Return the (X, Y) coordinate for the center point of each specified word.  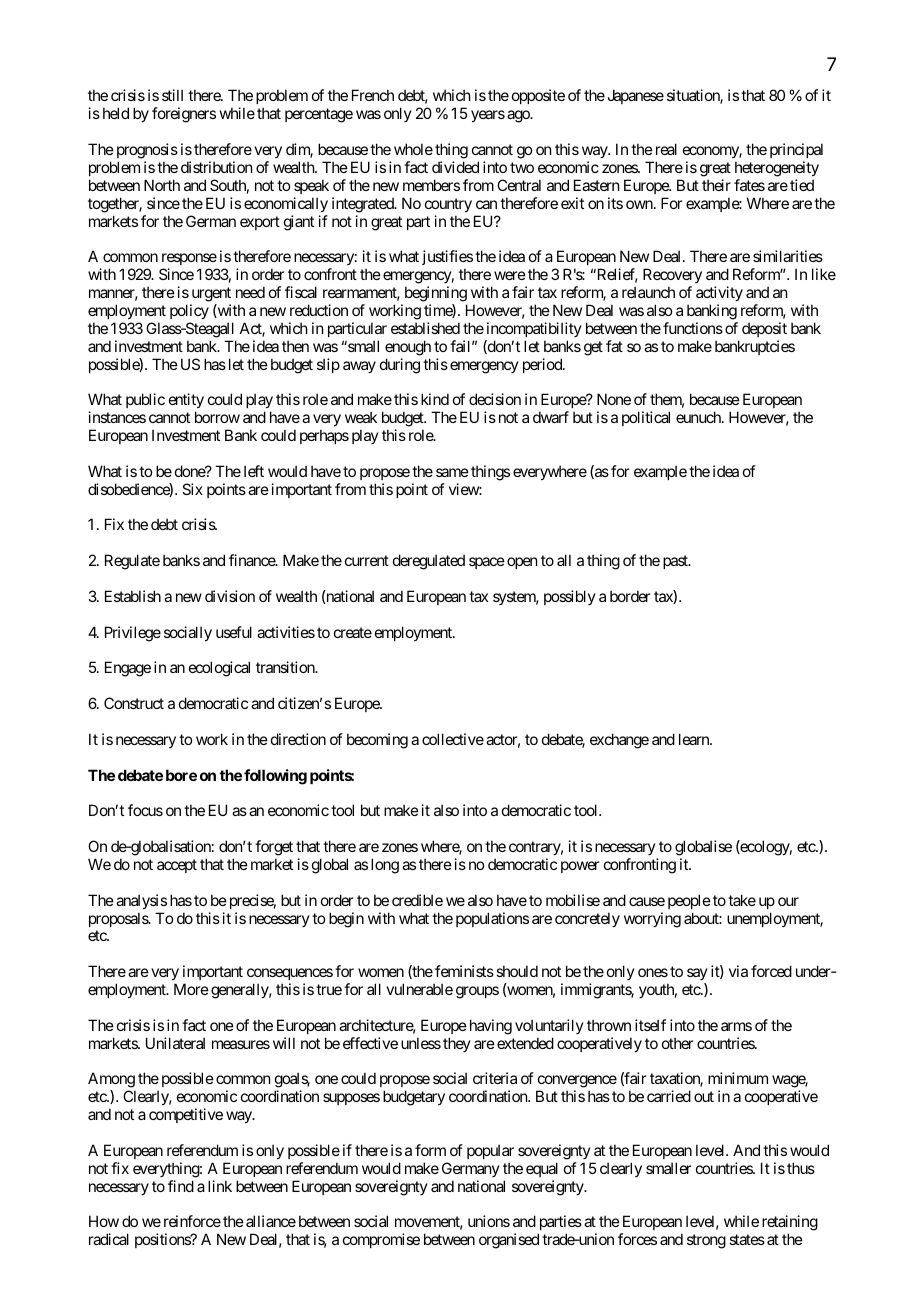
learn (695, 739)
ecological (219, 669)
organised (509, 1241)
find (181, 1186)
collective (453, 739)
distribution (216, 167)
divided (455, 167)
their (716, 185)
